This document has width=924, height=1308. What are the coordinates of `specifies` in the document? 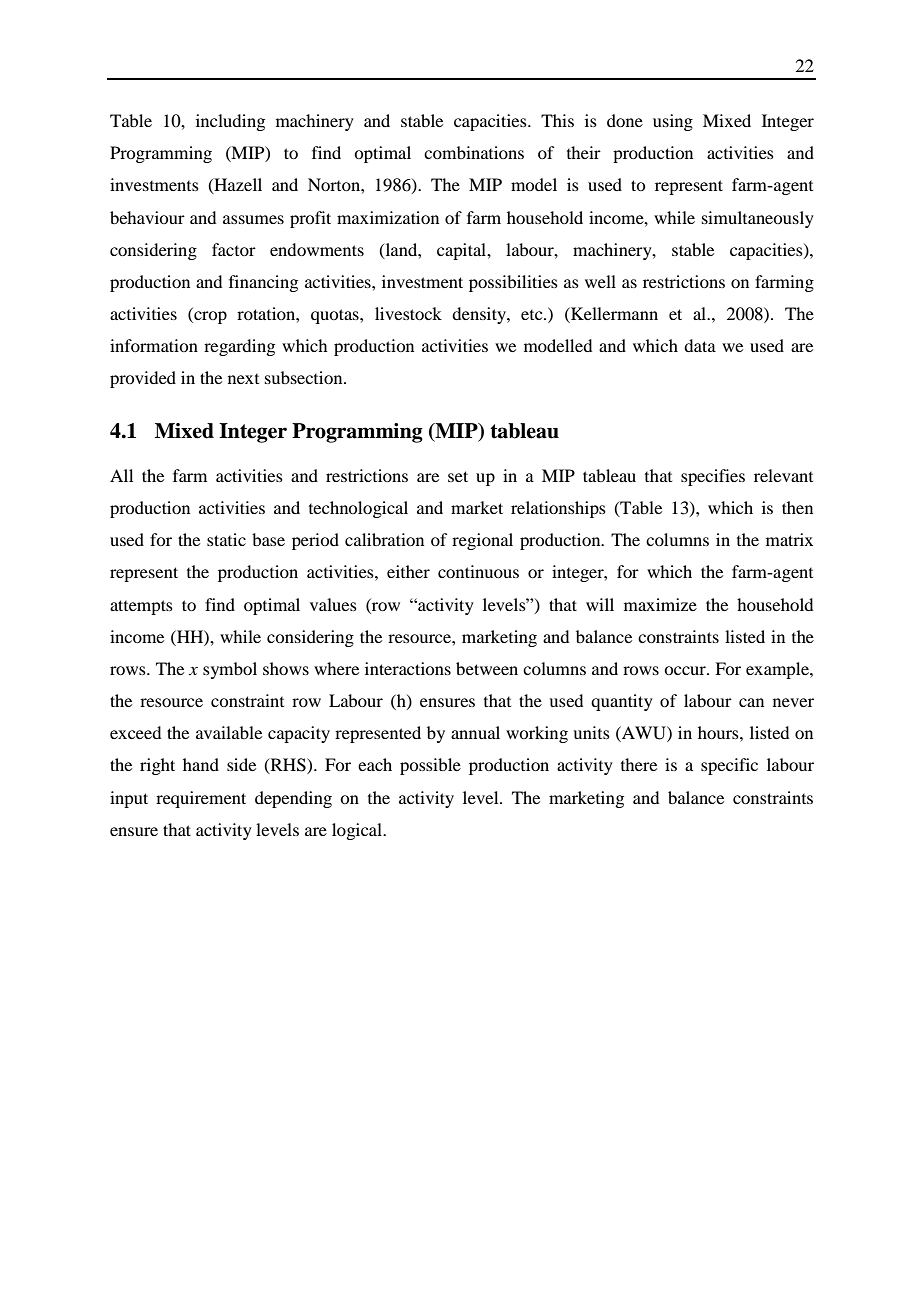 It's located at (713, 477).
